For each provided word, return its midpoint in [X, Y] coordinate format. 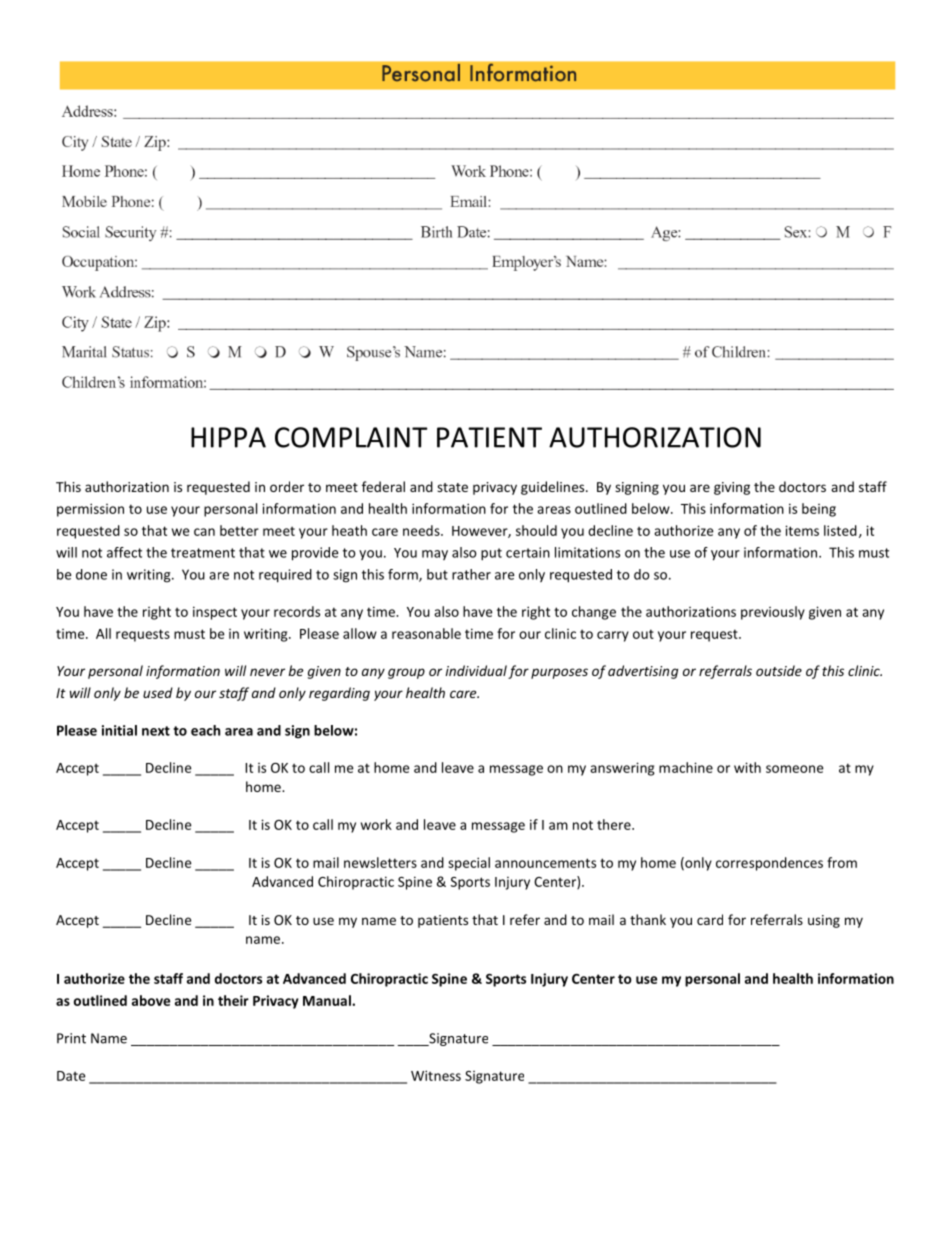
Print [71, 1038]
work [376, 824]
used [158, 692]
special [469, 864]
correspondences [769, 864]
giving [732, 488]
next [156, 731]
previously [773, 613]
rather [471, 574]
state [452, 487]
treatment [203, 553]
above [151, 1000]
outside [779, 670]
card [710, 919]
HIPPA [228, 437]
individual [476, 670]
